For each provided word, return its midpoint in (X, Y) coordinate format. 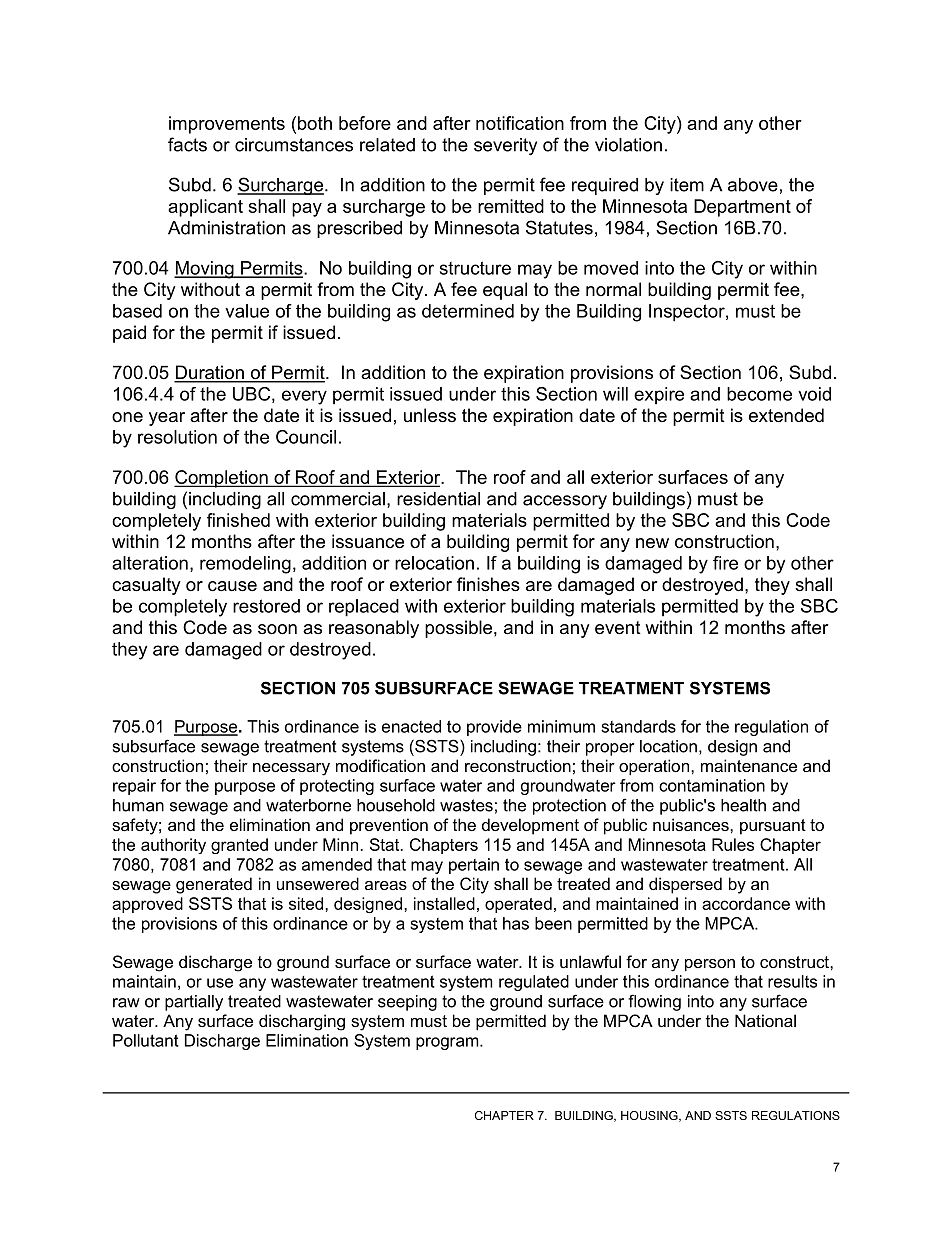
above (753, 185)
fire (725, 563)
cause (232, 586)
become (759, 394)
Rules (733, 844)
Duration (210, 373)
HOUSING (650, 1116)
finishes (488, 584)
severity (505, 146)
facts (187, 144)
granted (239, 846)
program (448, 1043)
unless (430, 415)
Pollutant (146, 1040)
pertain (474, 866)
